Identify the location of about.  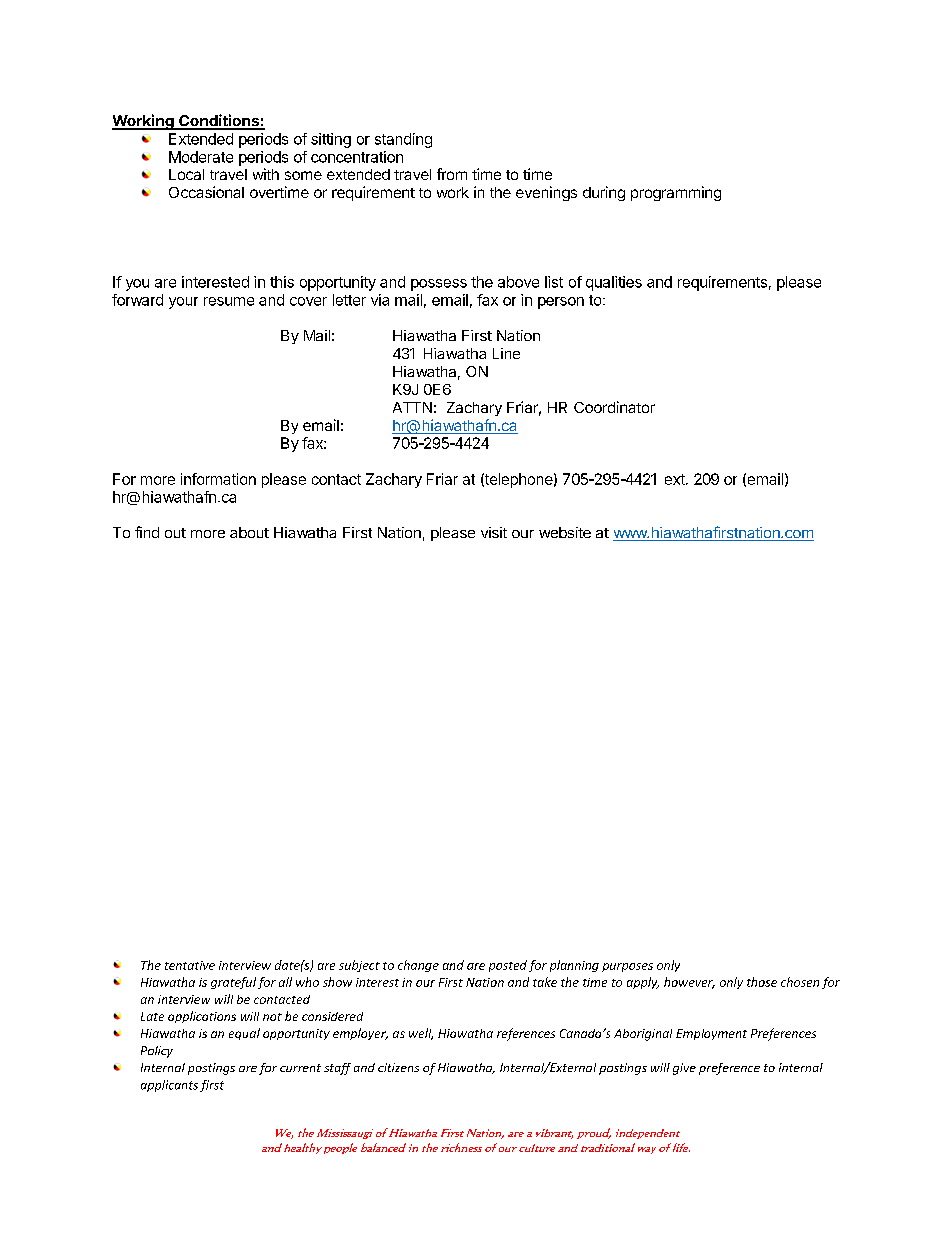
(249, 532).
